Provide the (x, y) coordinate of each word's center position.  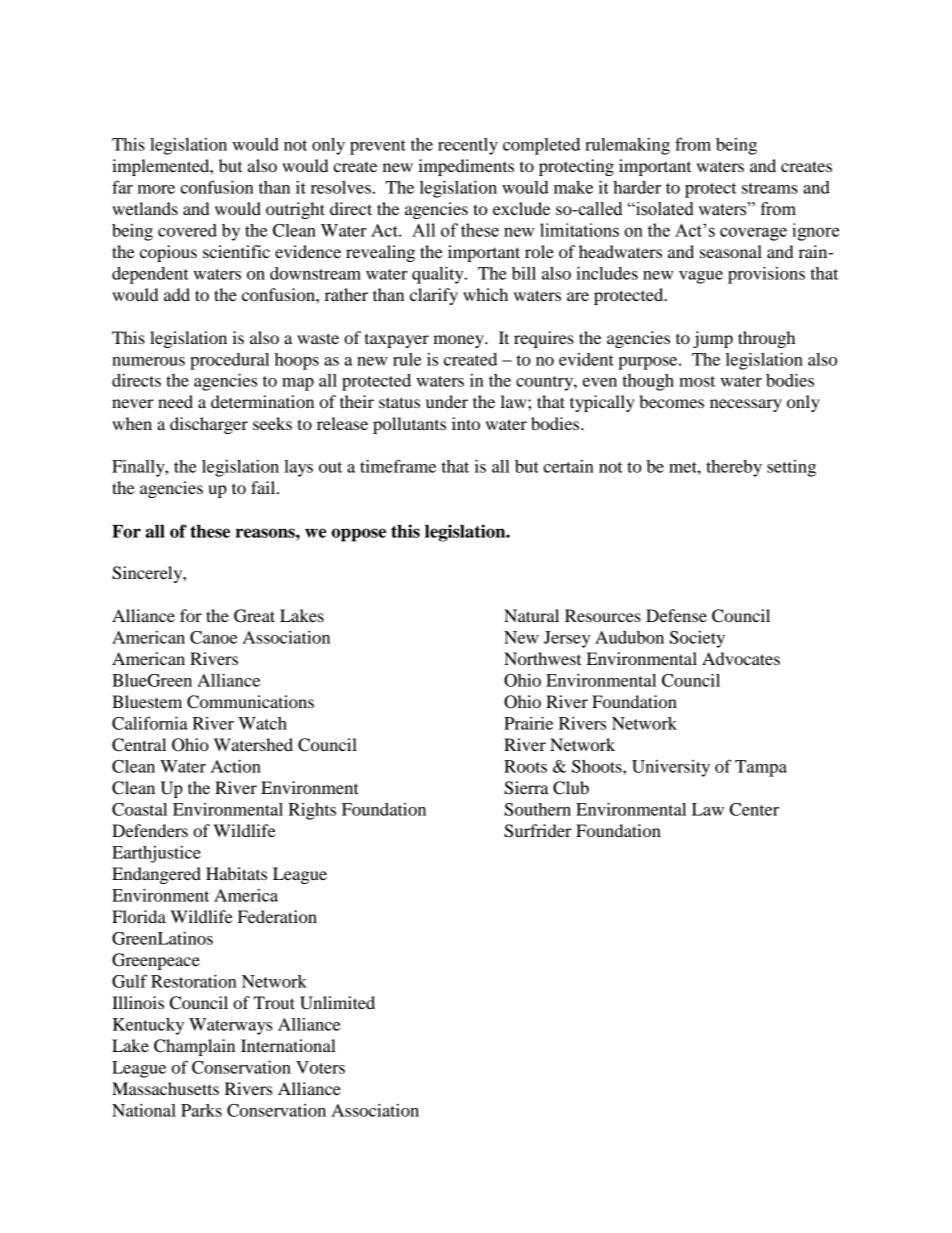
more (156, 189)
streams (770, 188)
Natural (531, 615)
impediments (466, 167)
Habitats (236, 873)
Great (254, 616)
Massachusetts (165, 1088)
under (447, 401)
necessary (746, 405)
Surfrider (538, 831)
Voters (320, 1067)
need (175, 401)
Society (697, 639)
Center (754, 809)
